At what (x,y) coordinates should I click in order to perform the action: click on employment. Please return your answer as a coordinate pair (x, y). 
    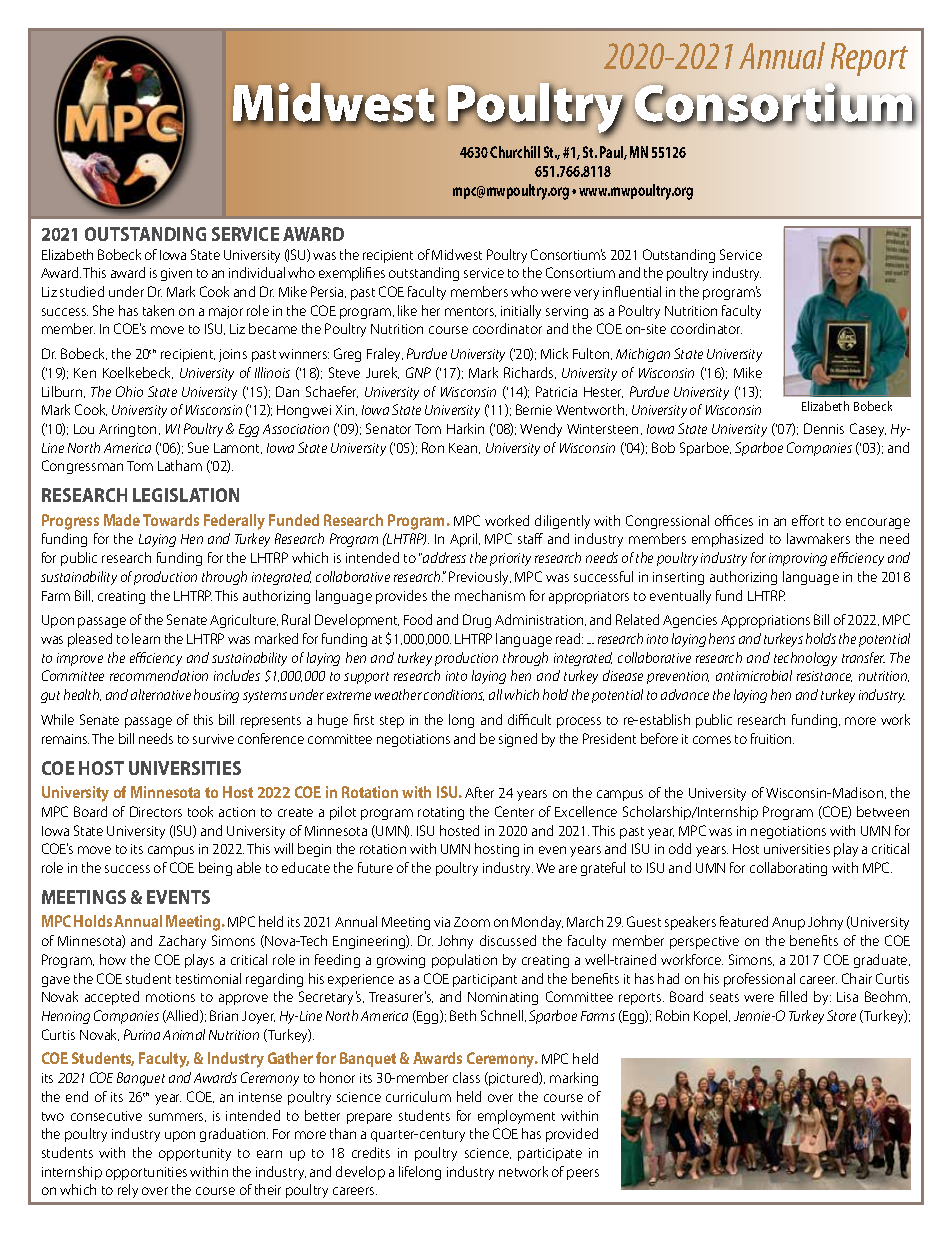
    Looking at the image, I should click on (516, 1117).
